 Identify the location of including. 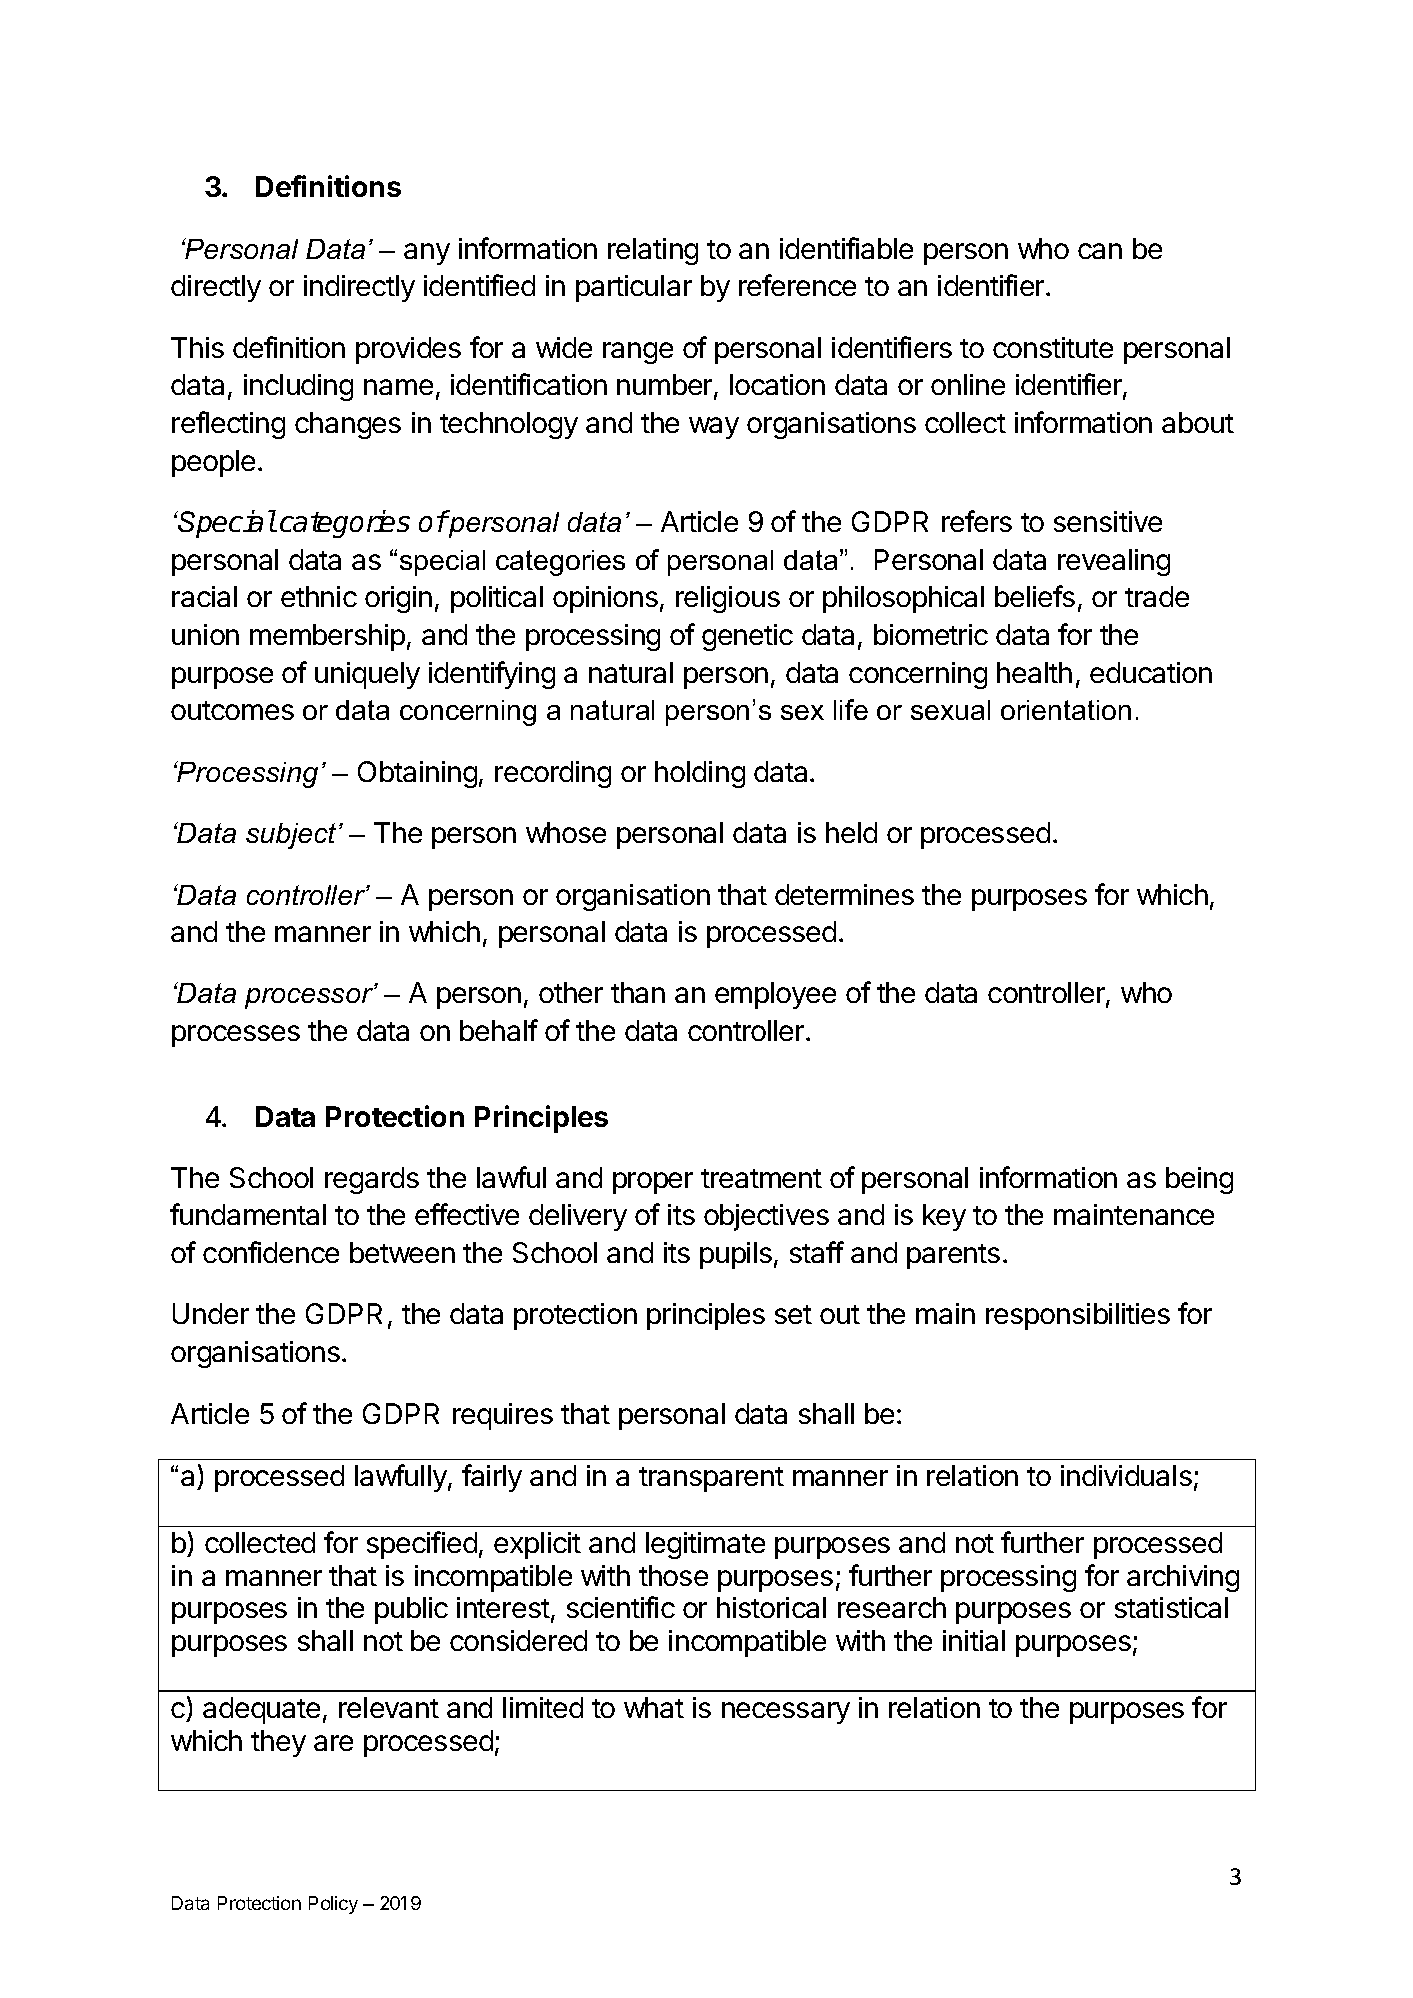
(298, 387).
